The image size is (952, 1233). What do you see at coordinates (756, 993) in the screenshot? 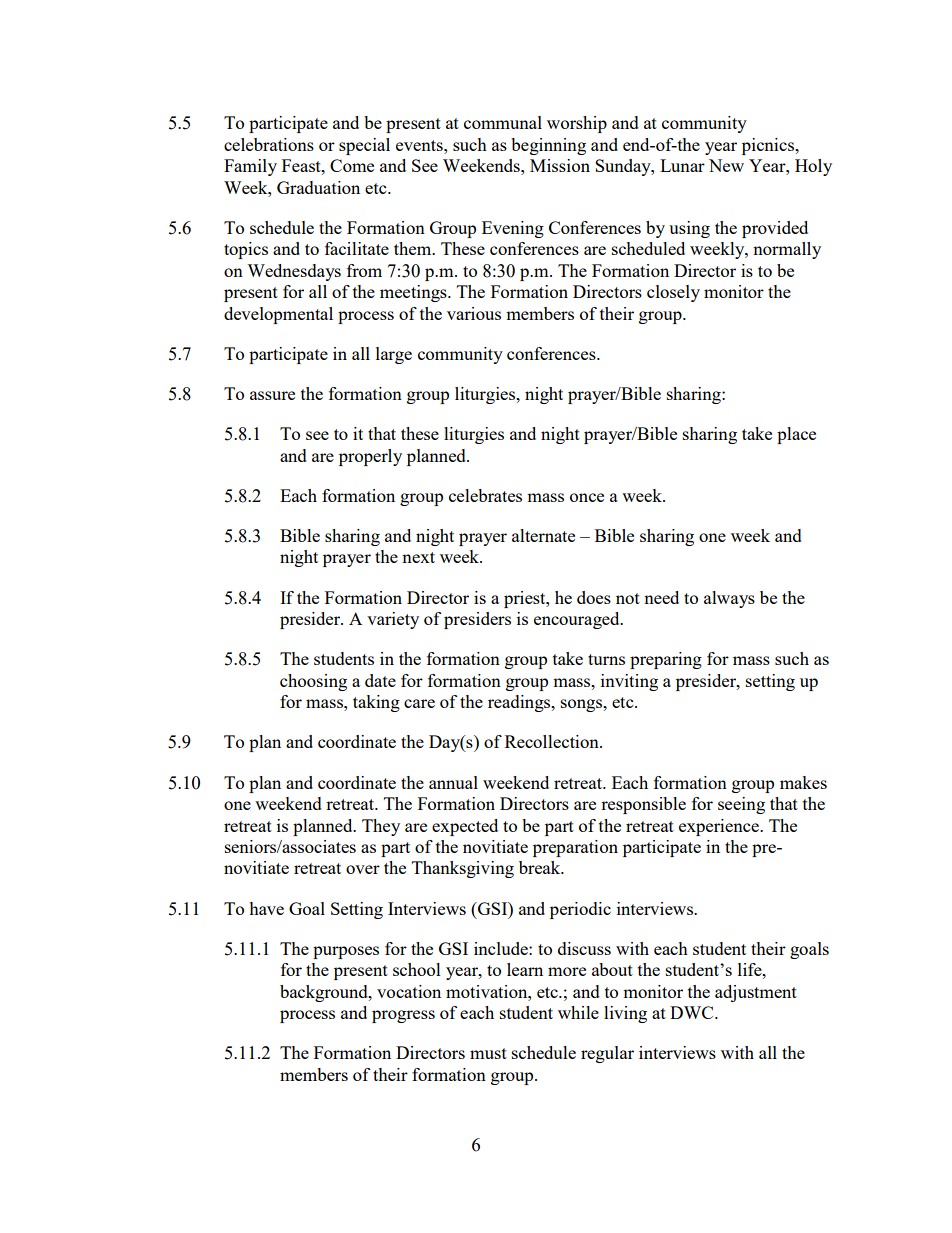
I see `adjustment` at bounding box center [756, 993].
